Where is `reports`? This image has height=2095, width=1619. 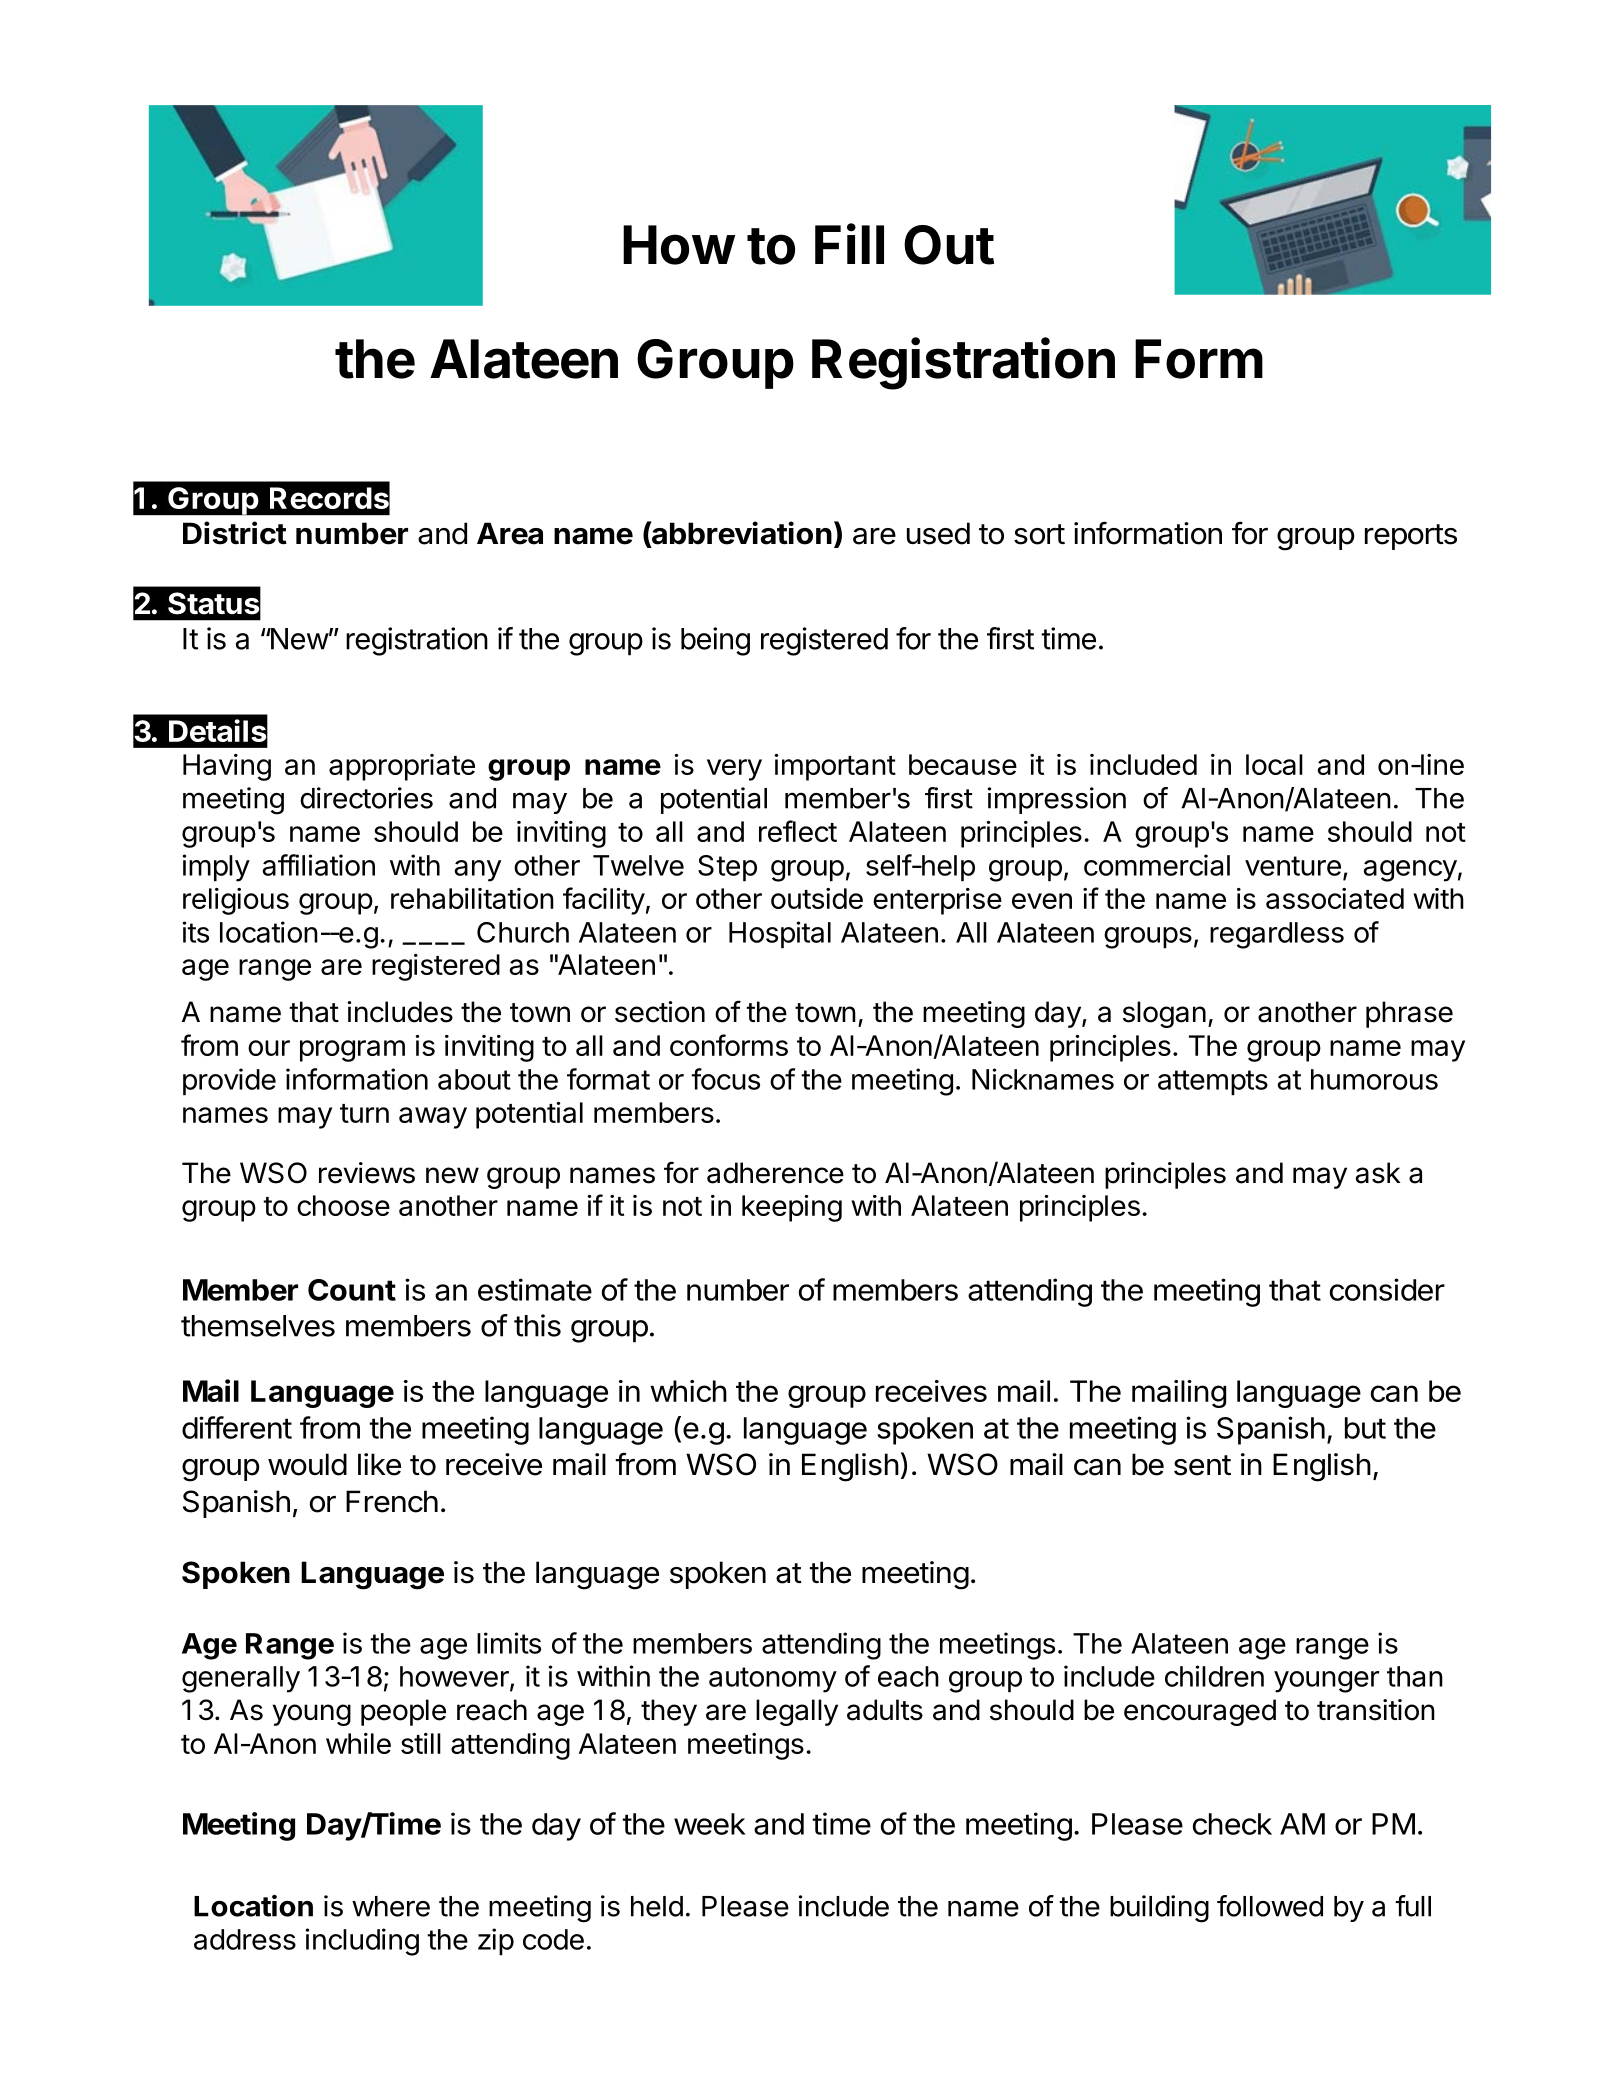
reports is located at coordinates (1411, 537).
